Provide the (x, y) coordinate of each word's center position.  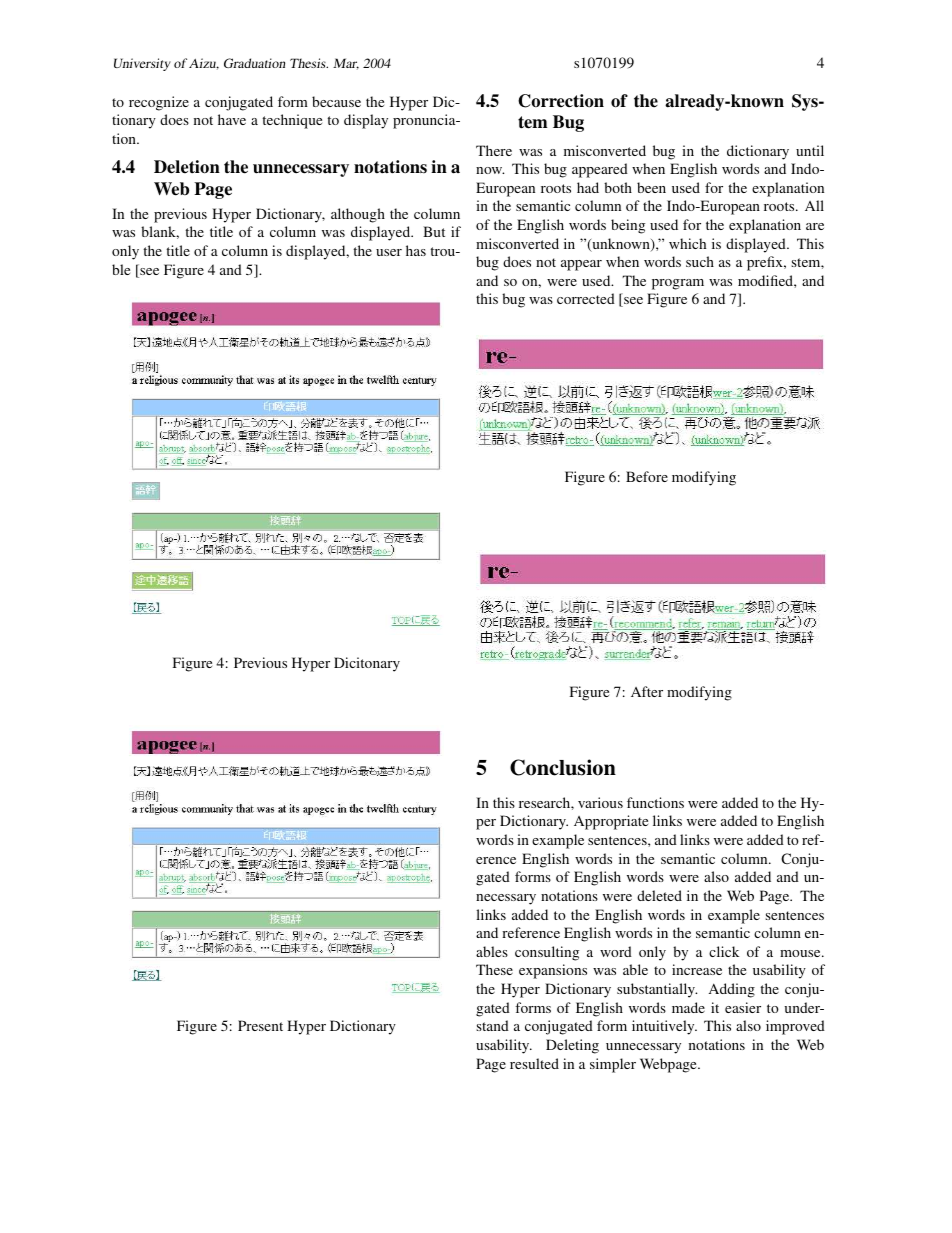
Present (260, 1025)
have (232, 119)
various (600, 802)
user (389, 252)
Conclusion (563, 767)
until (810, 150)
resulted (534, 1063)
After (647, 691)
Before (647, 476)
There (494, 150)
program (678, 284)
